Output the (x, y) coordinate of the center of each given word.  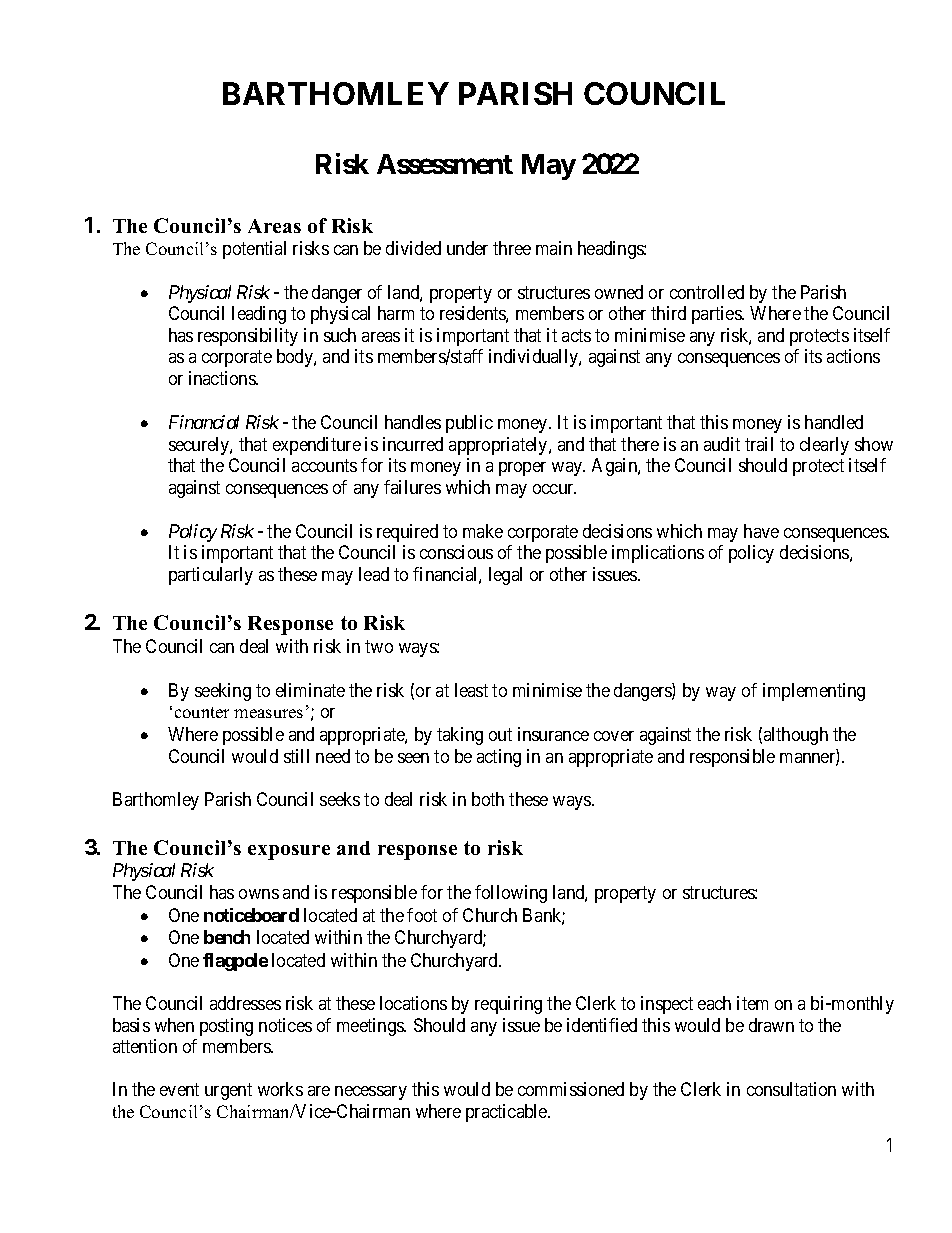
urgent (228, 1091)
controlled (707, 292)
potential (254, 250)
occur (554, 489)
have (761, 531)
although (796, 736)
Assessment (445, 164)
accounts (324, 465)
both (488, 799)
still (296, 756)
